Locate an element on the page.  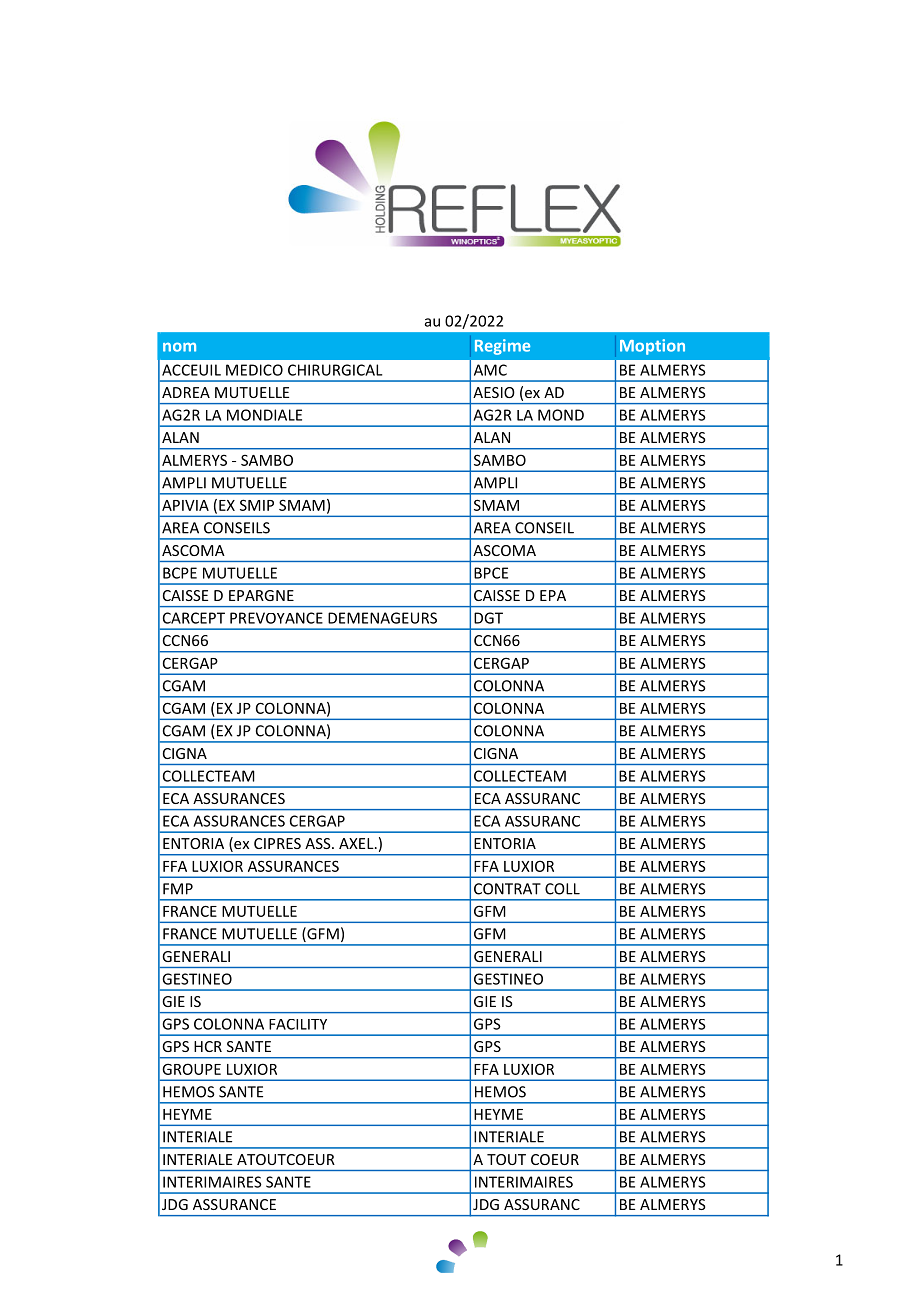
HCR is located at coordinates (208, 1046).
